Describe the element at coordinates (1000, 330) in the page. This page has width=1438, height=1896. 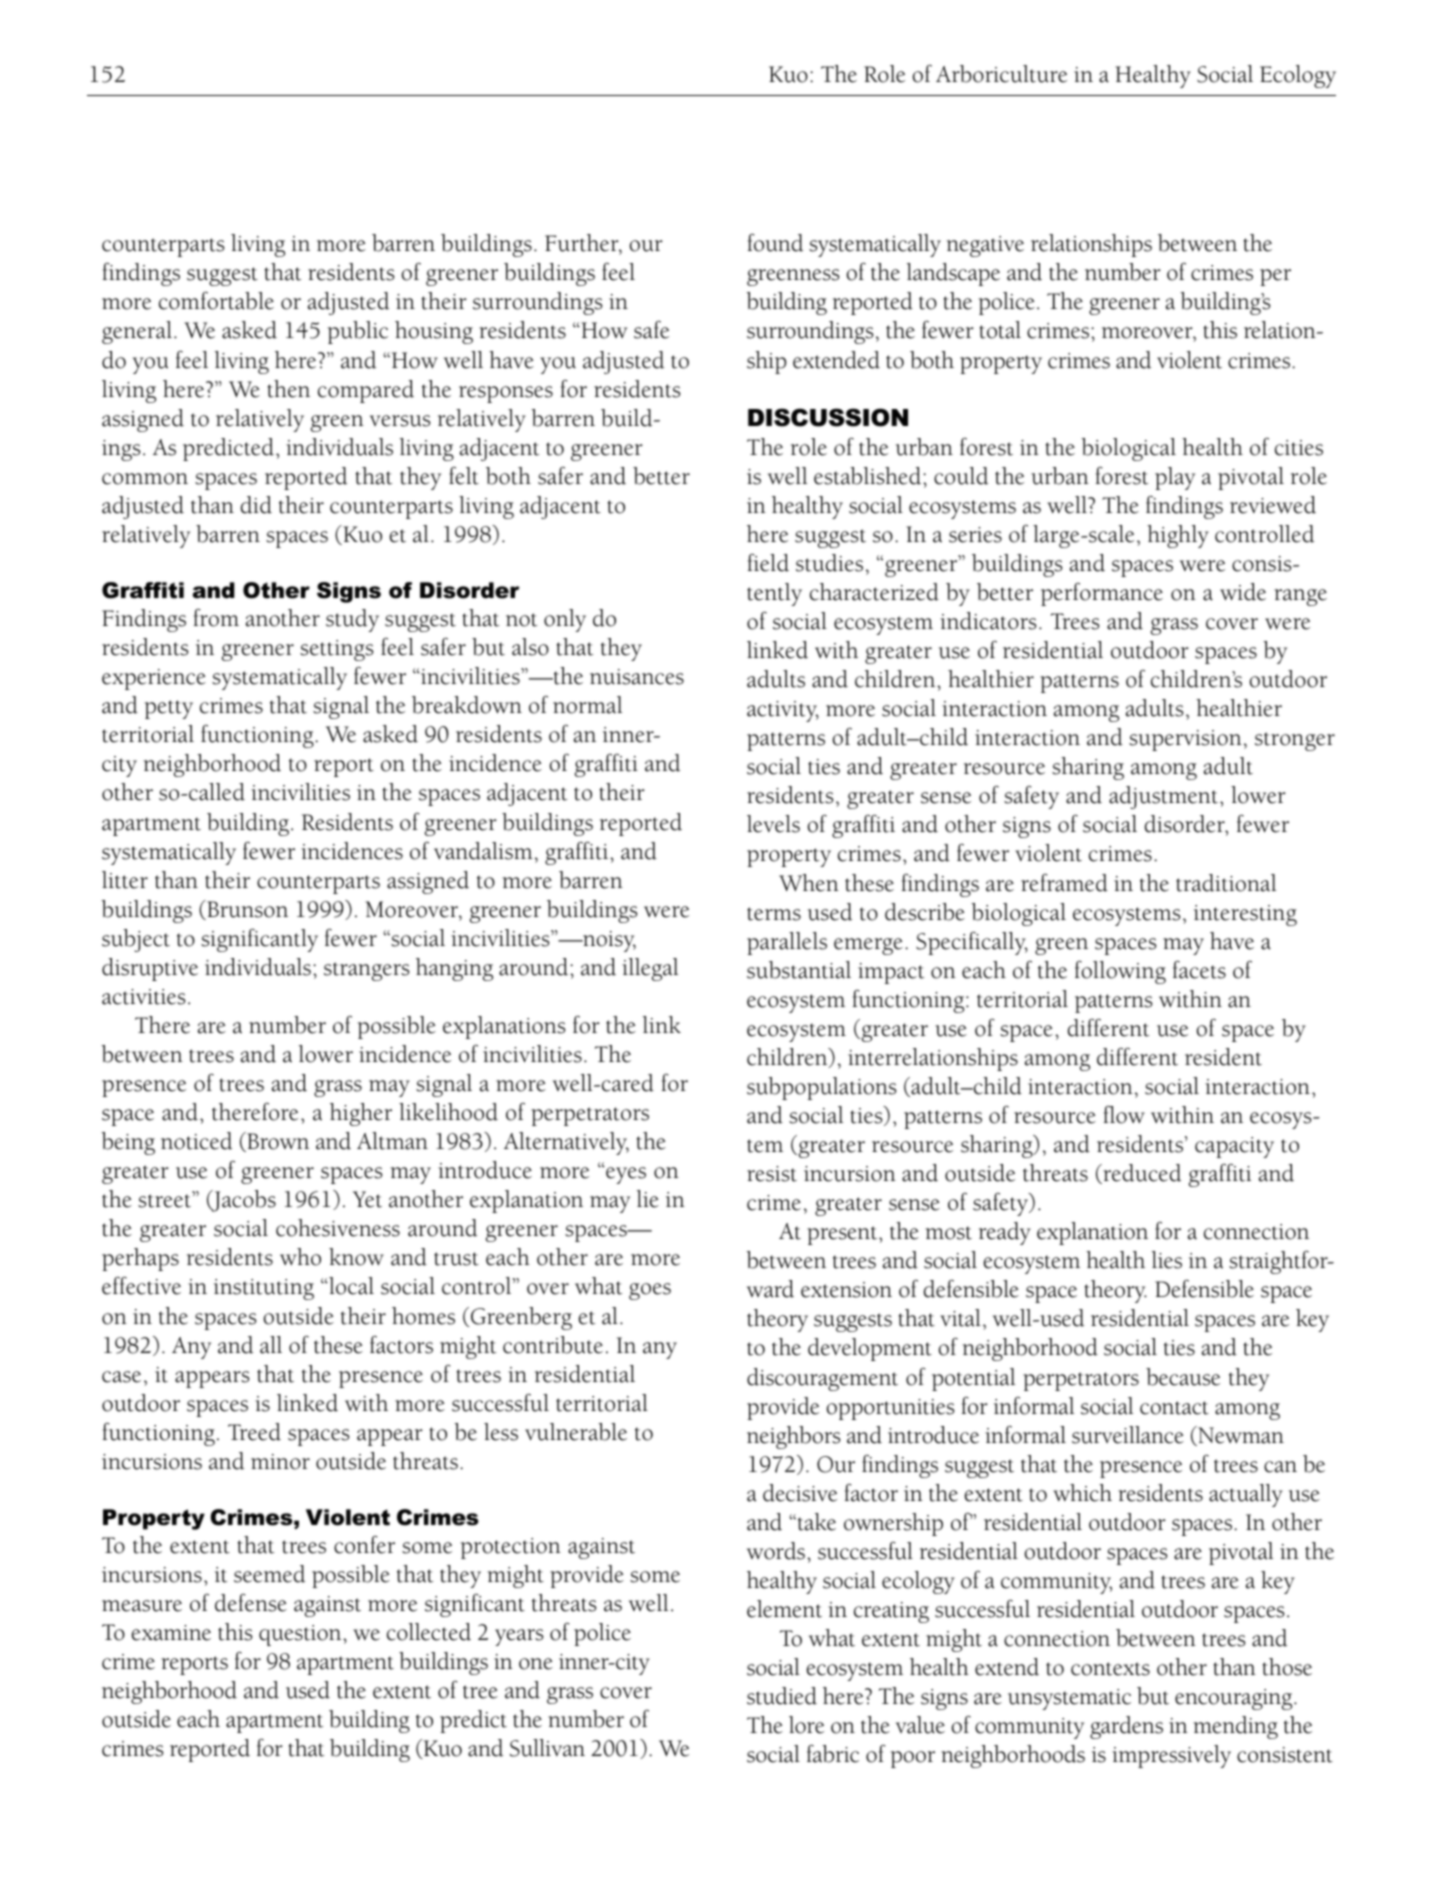
I see `total` at that location.
